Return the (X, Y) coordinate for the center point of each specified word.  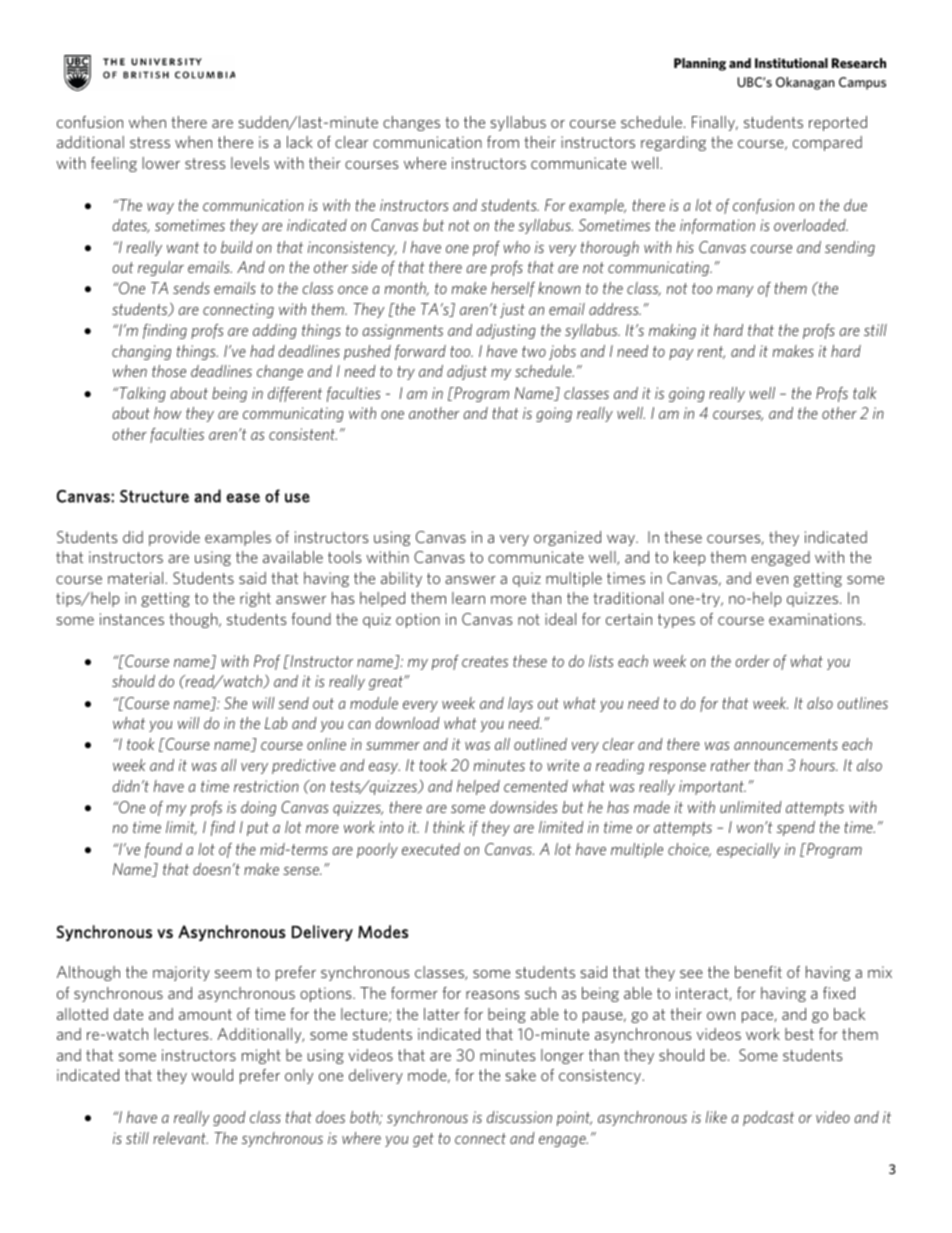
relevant (180, 1138)
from (503, 142)
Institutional (791, 63)
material (137, 578)
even (772, 580)
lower (161, 163)
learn (468, 598)
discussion (519, 1117)
